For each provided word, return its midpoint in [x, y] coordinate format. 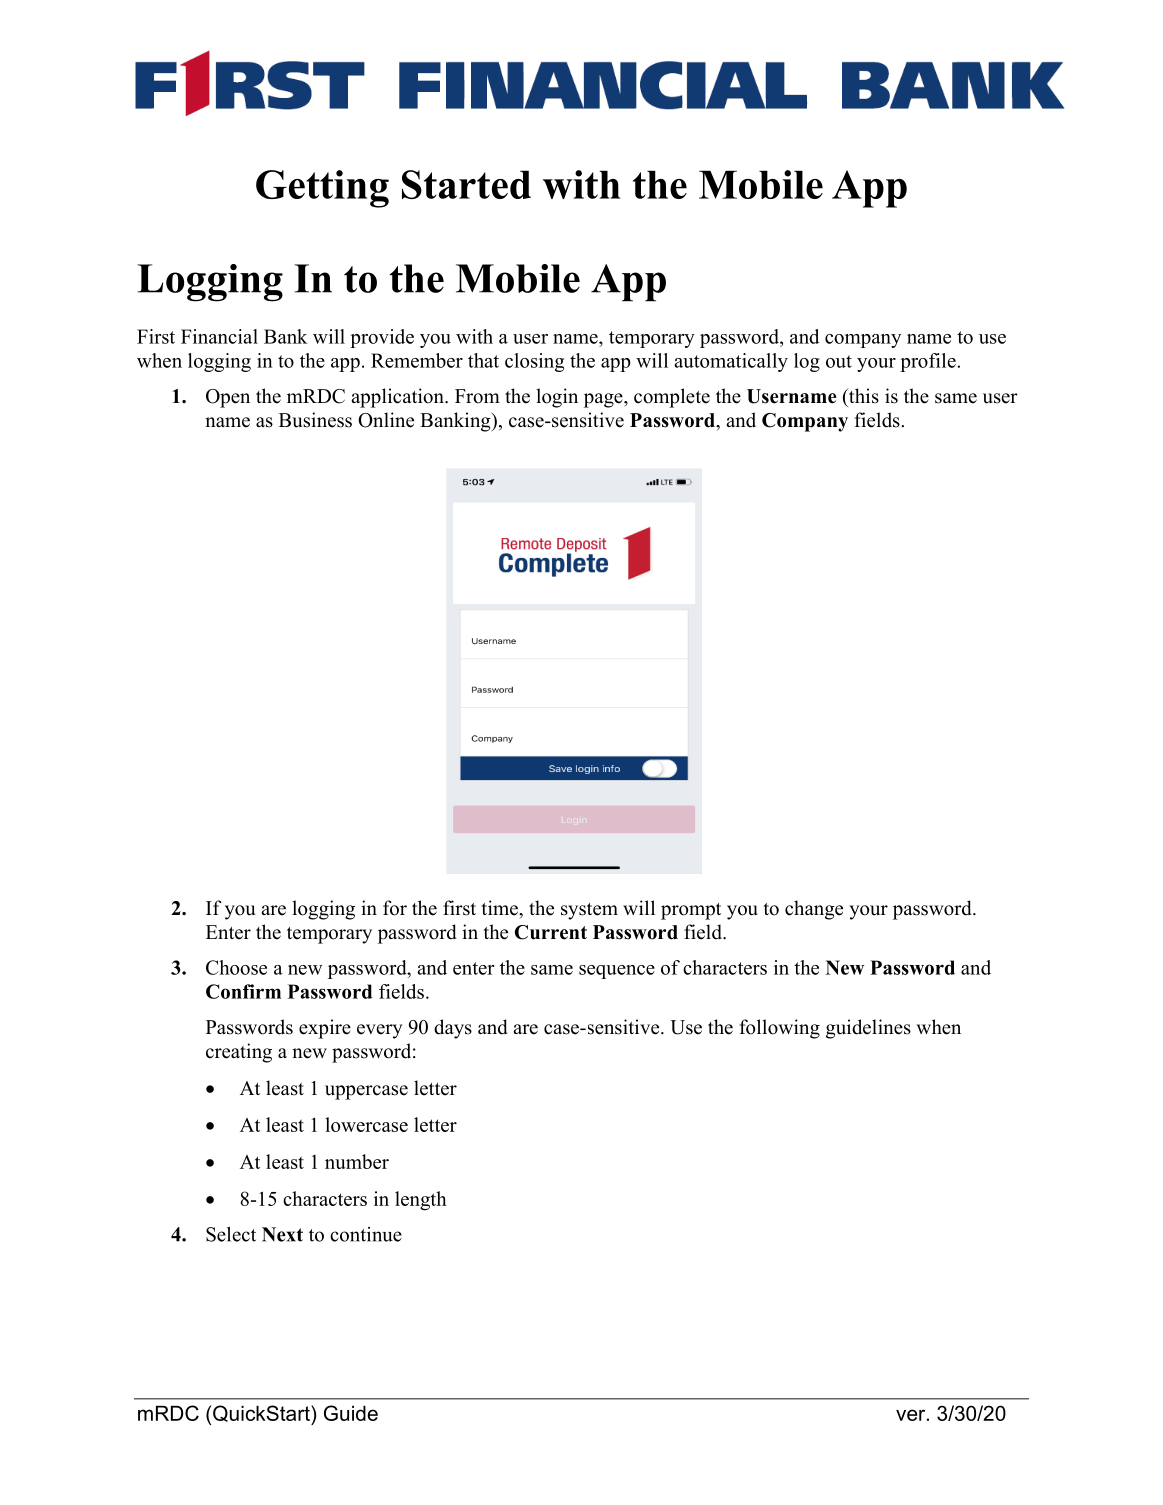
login [557, 398]
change [814, 910]
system [589, 911]
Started [466, 184]
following [780, 1029]
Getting [322, 189]
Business [315, 420]
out [839, 361]
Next [282, 1234]
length [421, 1201]
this [863, 396]
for [395, 908]
